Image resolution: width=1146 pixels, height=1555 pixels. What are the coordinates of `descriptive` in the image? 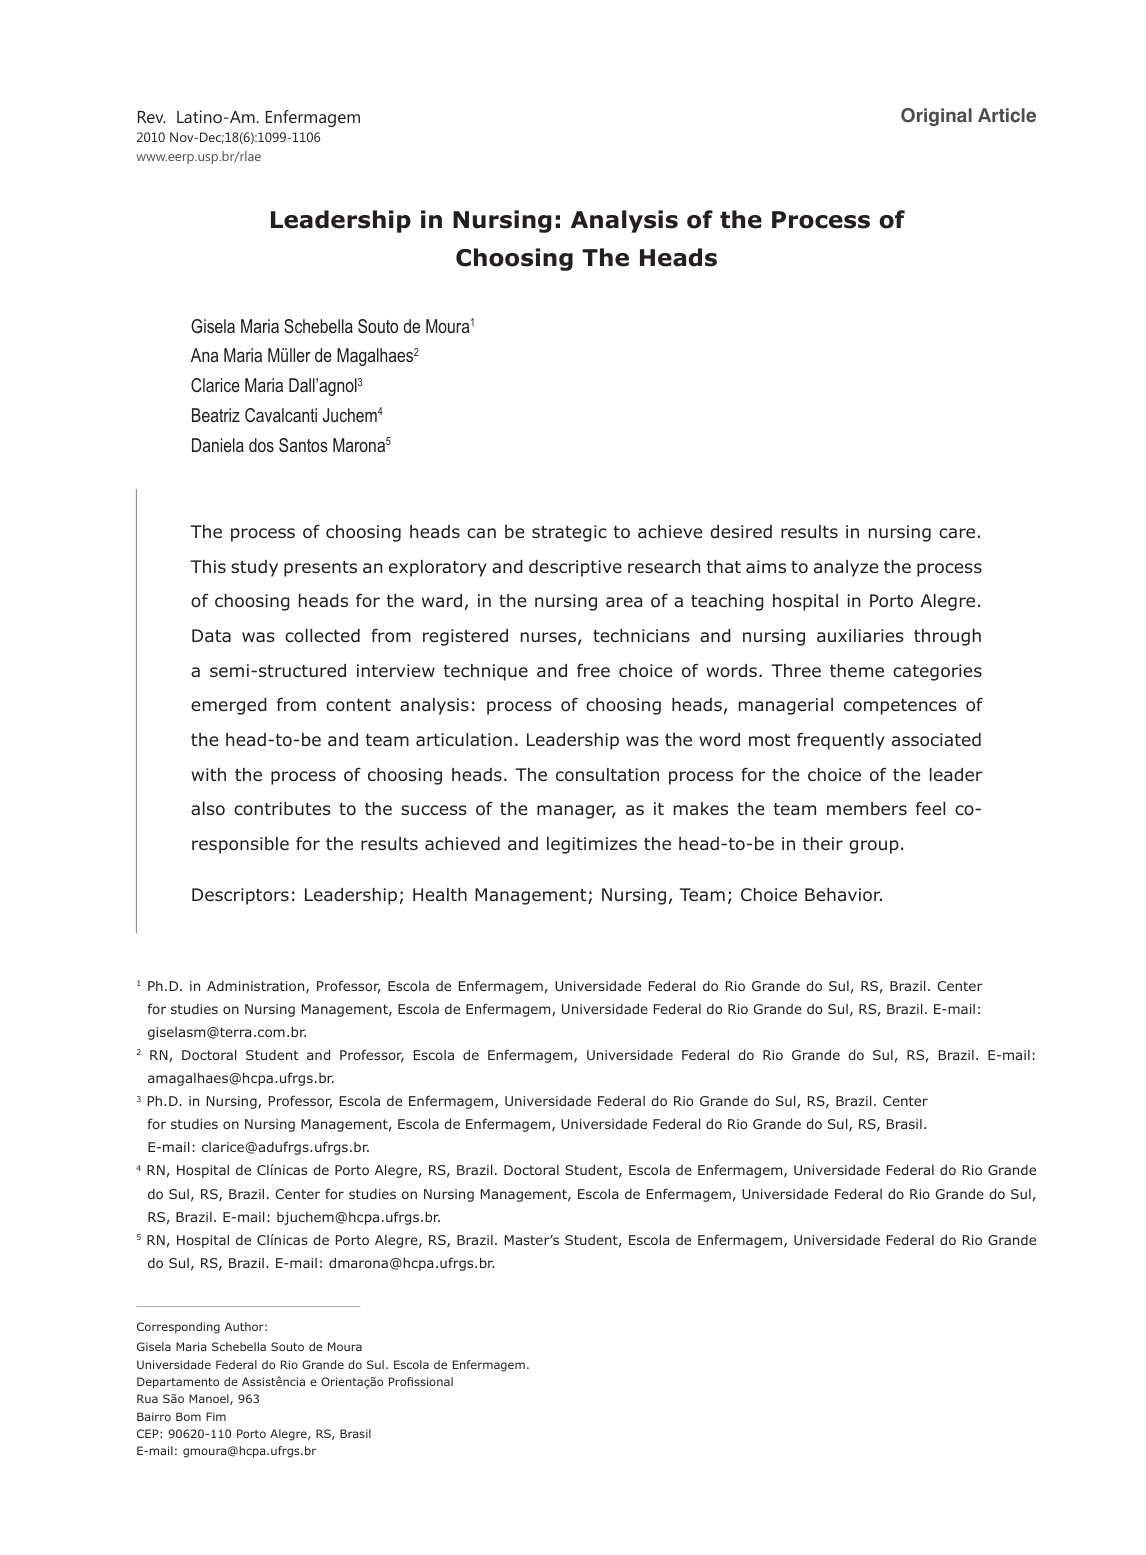 It's located at (575, 568).
